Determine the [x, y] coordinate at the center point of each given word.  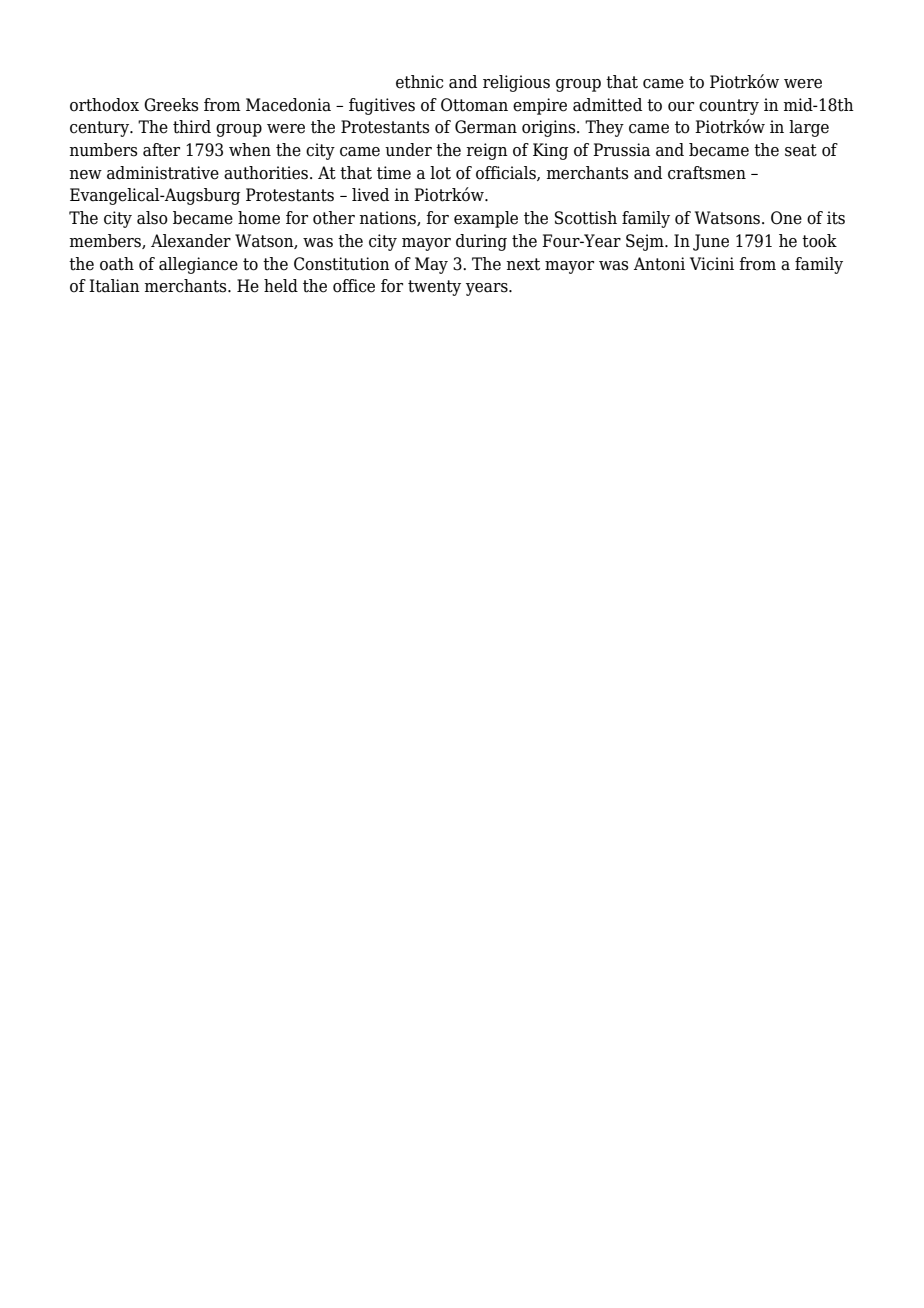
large [809, 128]
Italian [114, 286]
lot [440, 173]
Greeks [171, 105]
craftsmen [707, 173]
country [729, 107]
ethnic [419, 82]
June [711, 242]
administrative [163, 173]
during [481, 242]
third [192, 127]
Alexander [191, 241]
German [486, 127]
